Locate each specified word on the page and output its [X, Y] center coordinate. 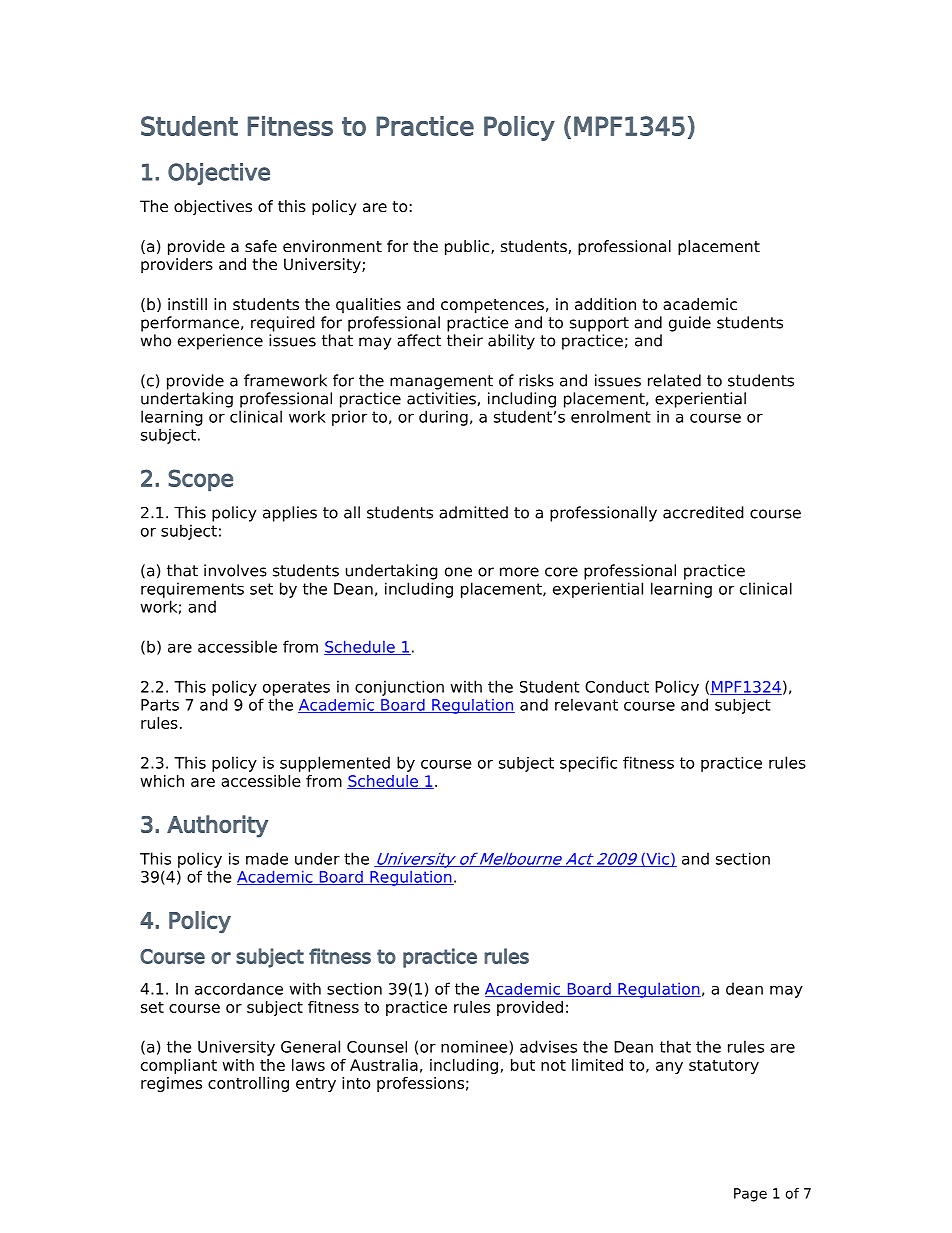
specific [588, 764]
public [468, 248]
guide [690, 324]
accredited [703, 512]
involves [235, 570]
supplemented [335, 764]
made [267, 858]
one [458, 572]
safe [261, 246]
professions [420, 1084]
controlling [248, 1084]
